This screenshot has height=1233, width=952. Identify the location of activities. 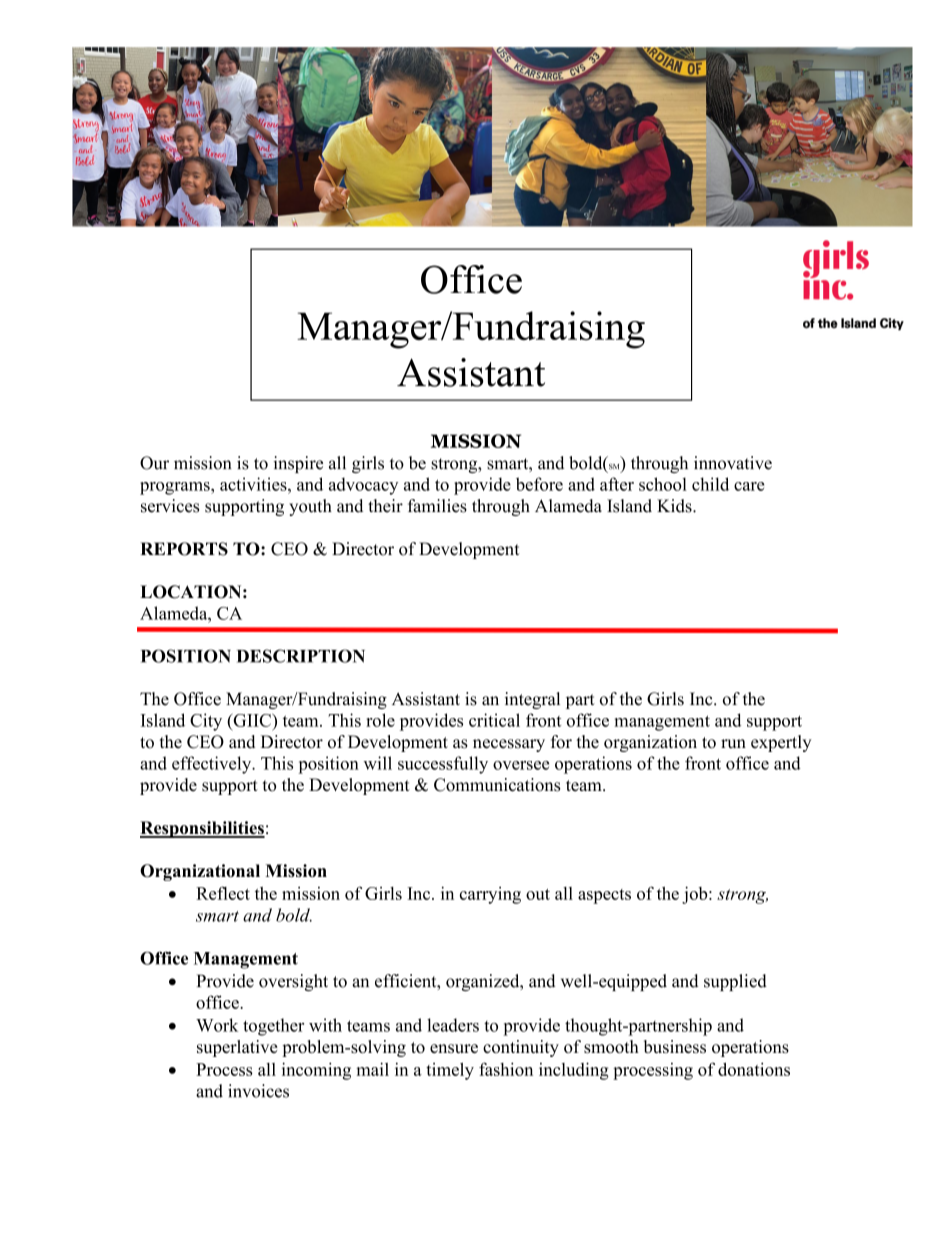
(254, 484).
